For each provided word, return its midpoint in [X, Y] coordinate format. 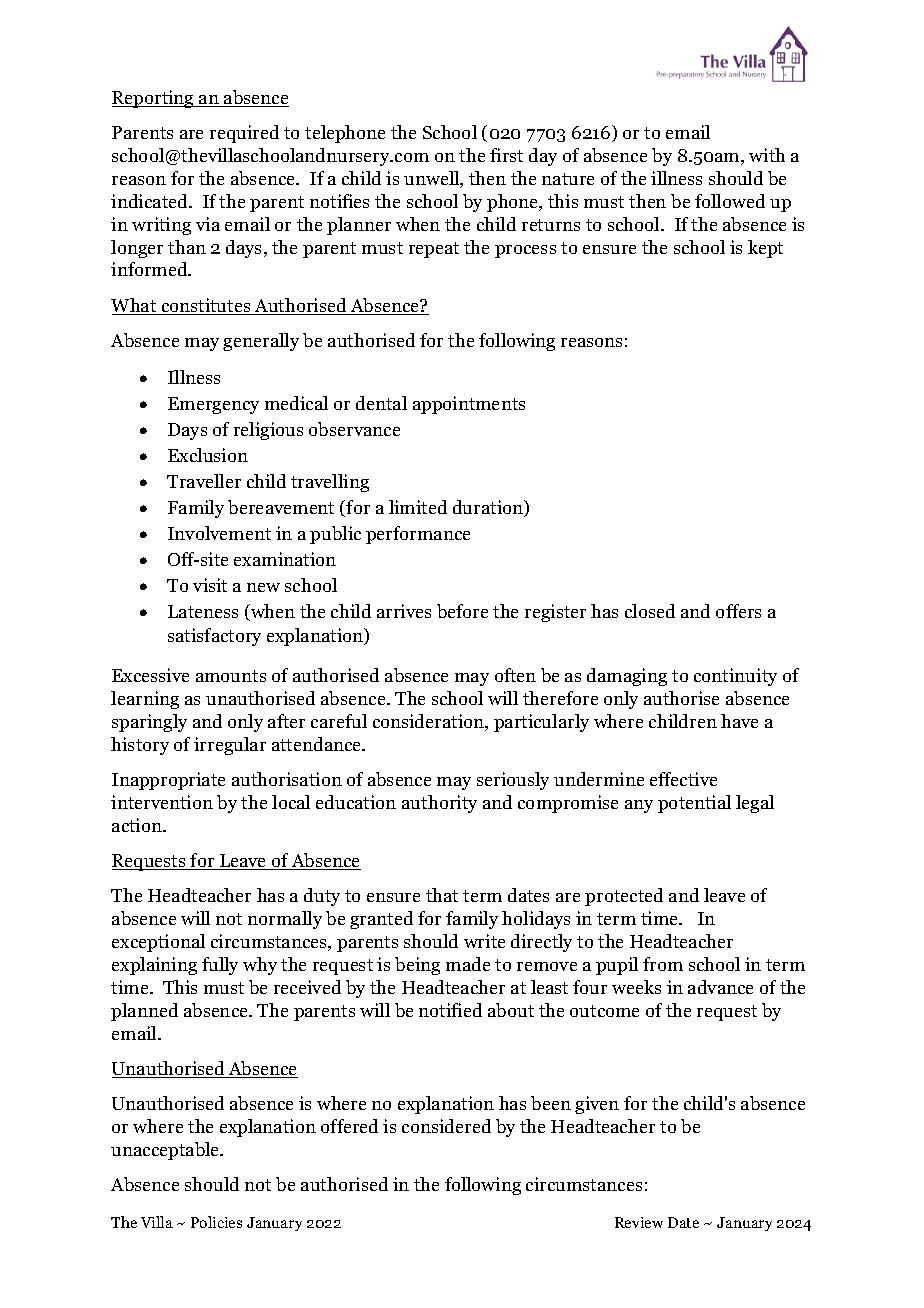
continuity [735, 677]
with [767, 155]
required [244, 134]
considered [446, 1126]
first [506, 155]
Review [639, 1222]
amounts [231, 676]
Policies [216, 1222]
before [462, 611]
